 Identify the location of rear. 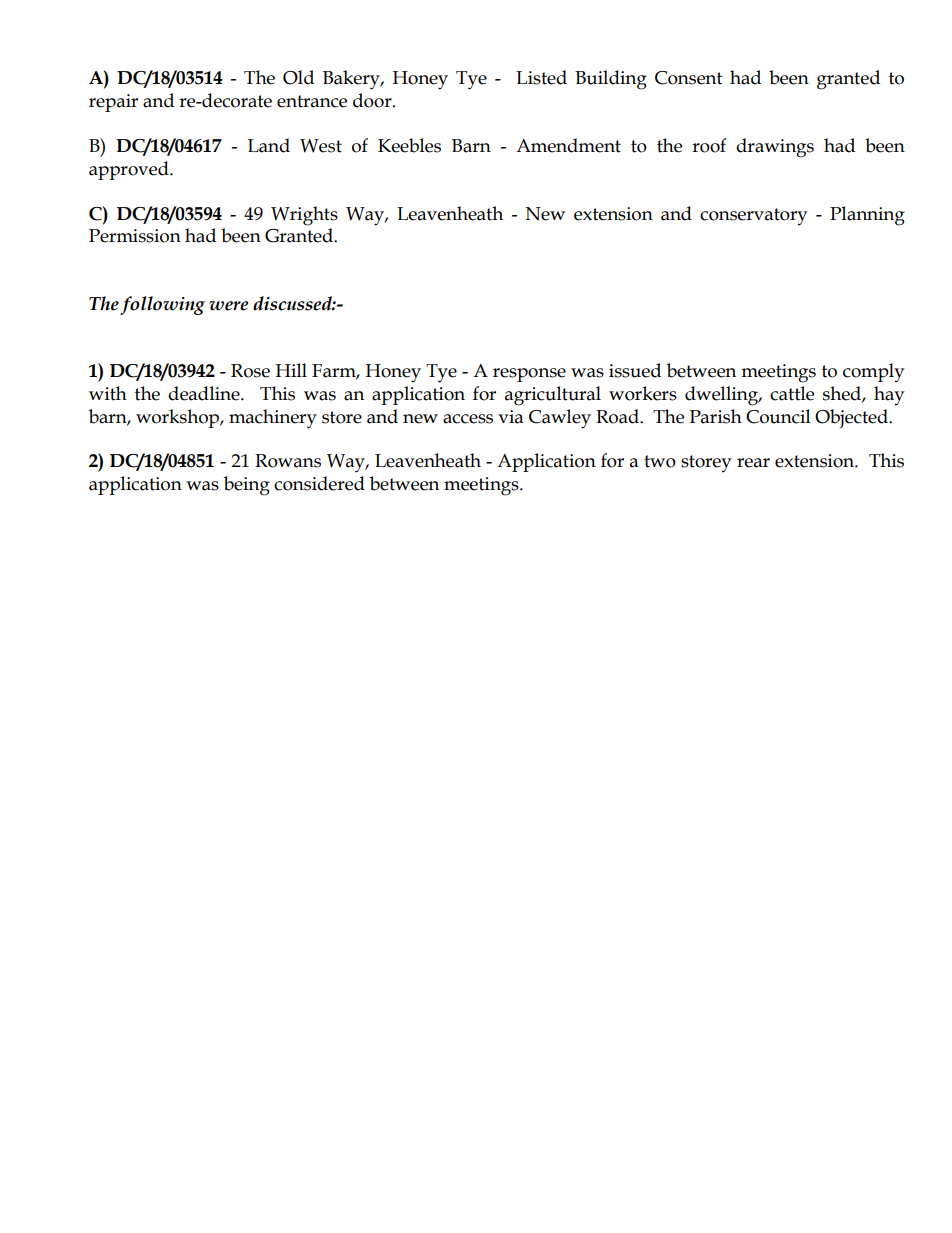
(753, 463).
